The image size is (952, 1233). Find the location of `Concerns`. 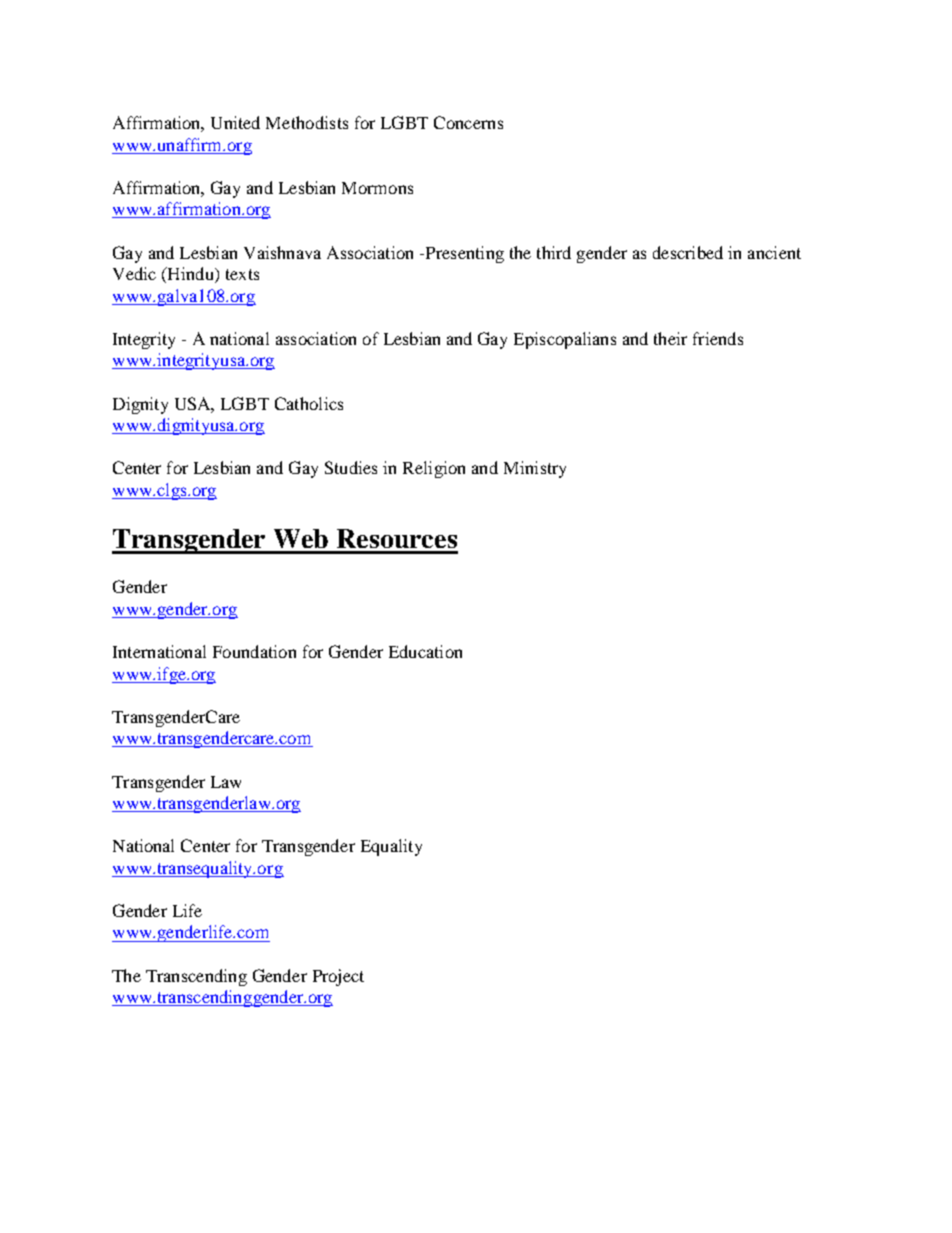

Concerns is located at coordinates (468, 122).
